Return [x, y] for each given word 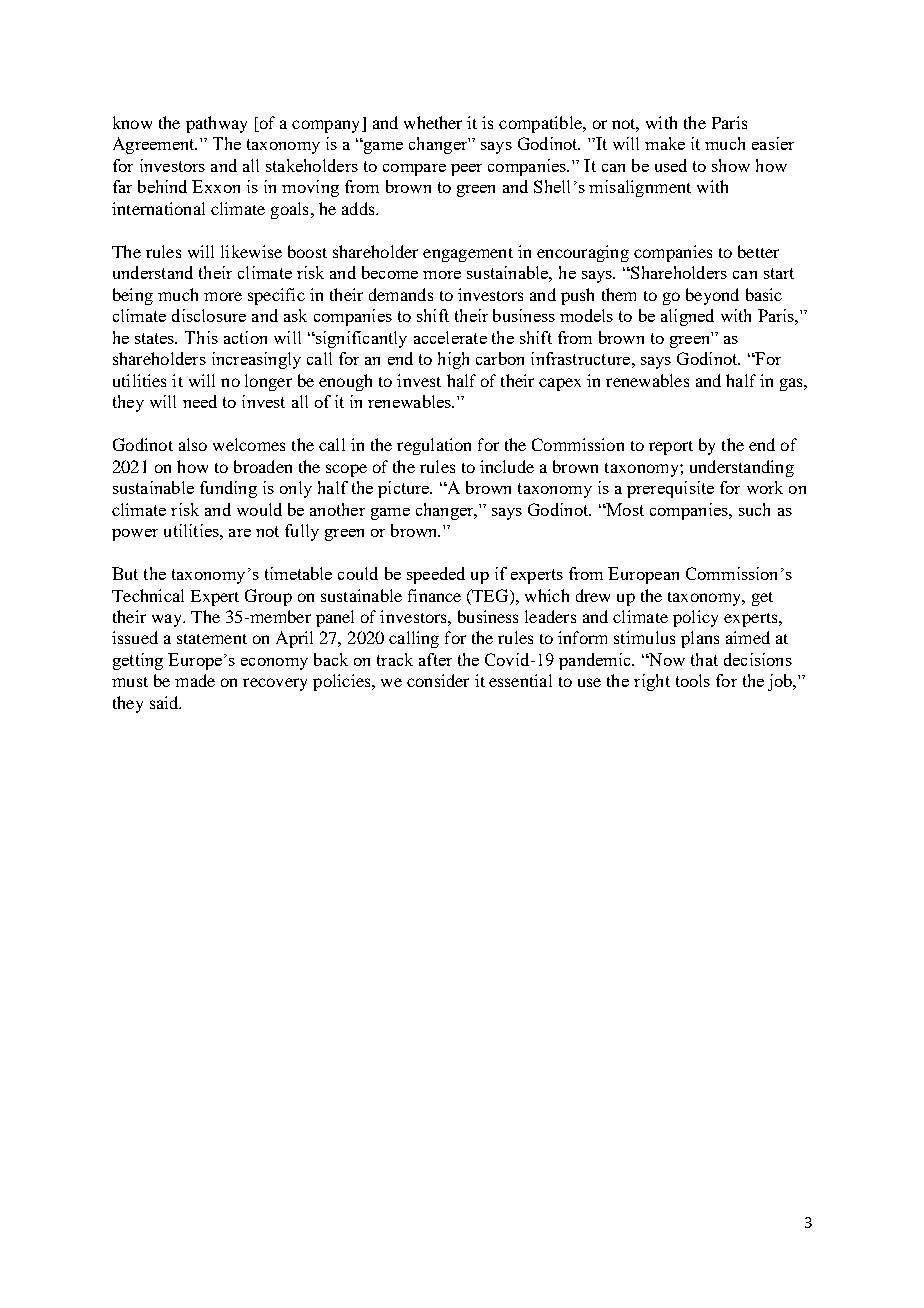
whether [433, 122]
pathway [216, 124]
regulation [434, 446]
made [195, 680]
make [665, 143]
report [671, 448]
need [200, 401]
